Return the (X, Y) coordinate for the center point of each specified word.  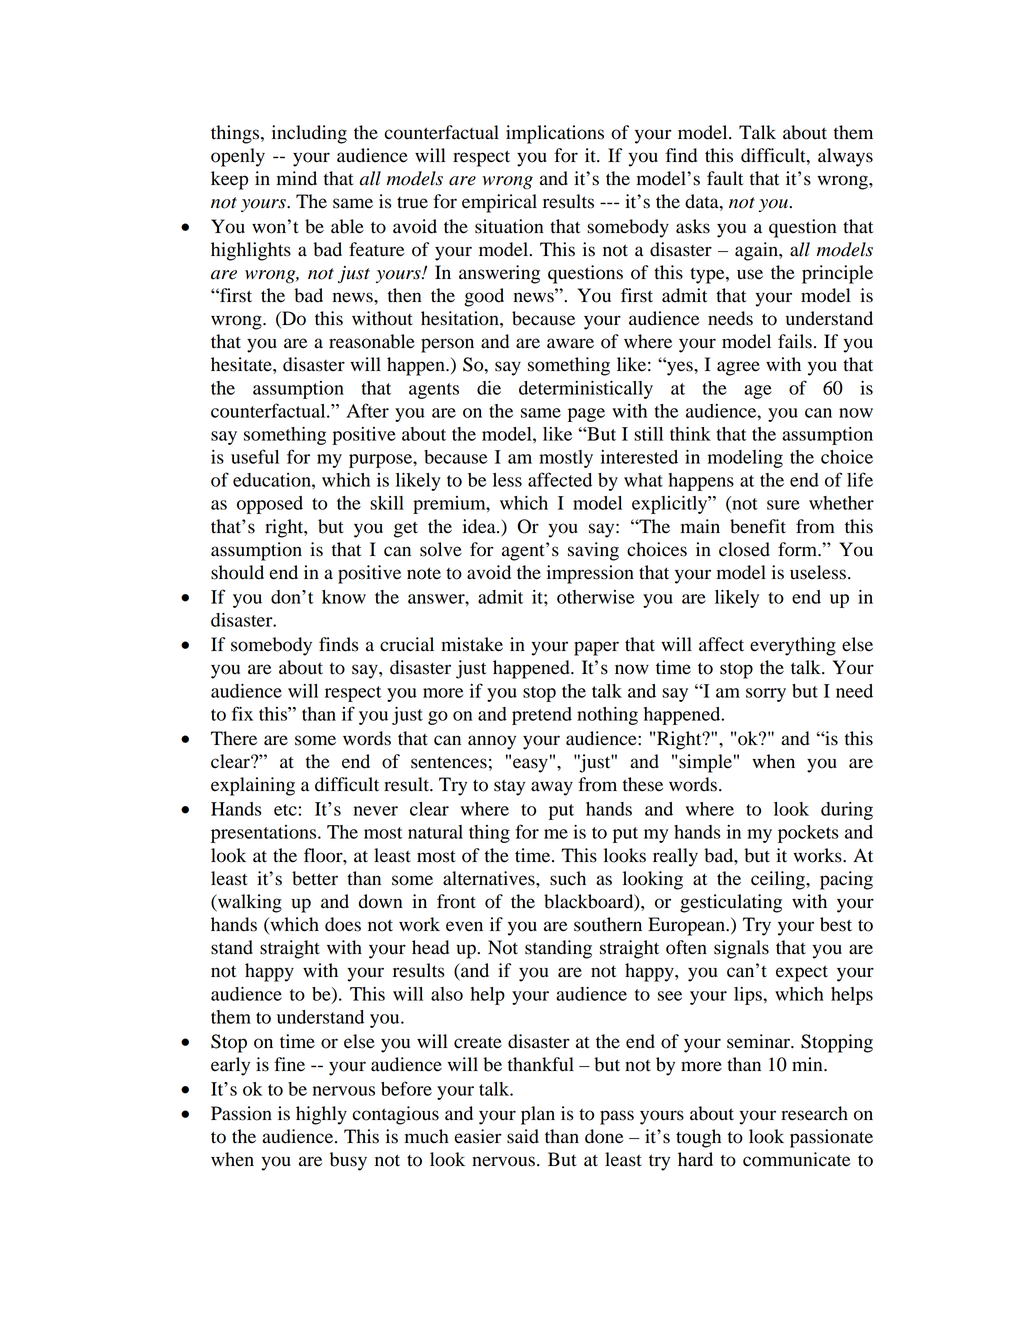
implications (555, 134)
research (814, 1113)
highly (321, 1115)
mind (297, 178)
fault (725, 178)
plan (538, 1115)
